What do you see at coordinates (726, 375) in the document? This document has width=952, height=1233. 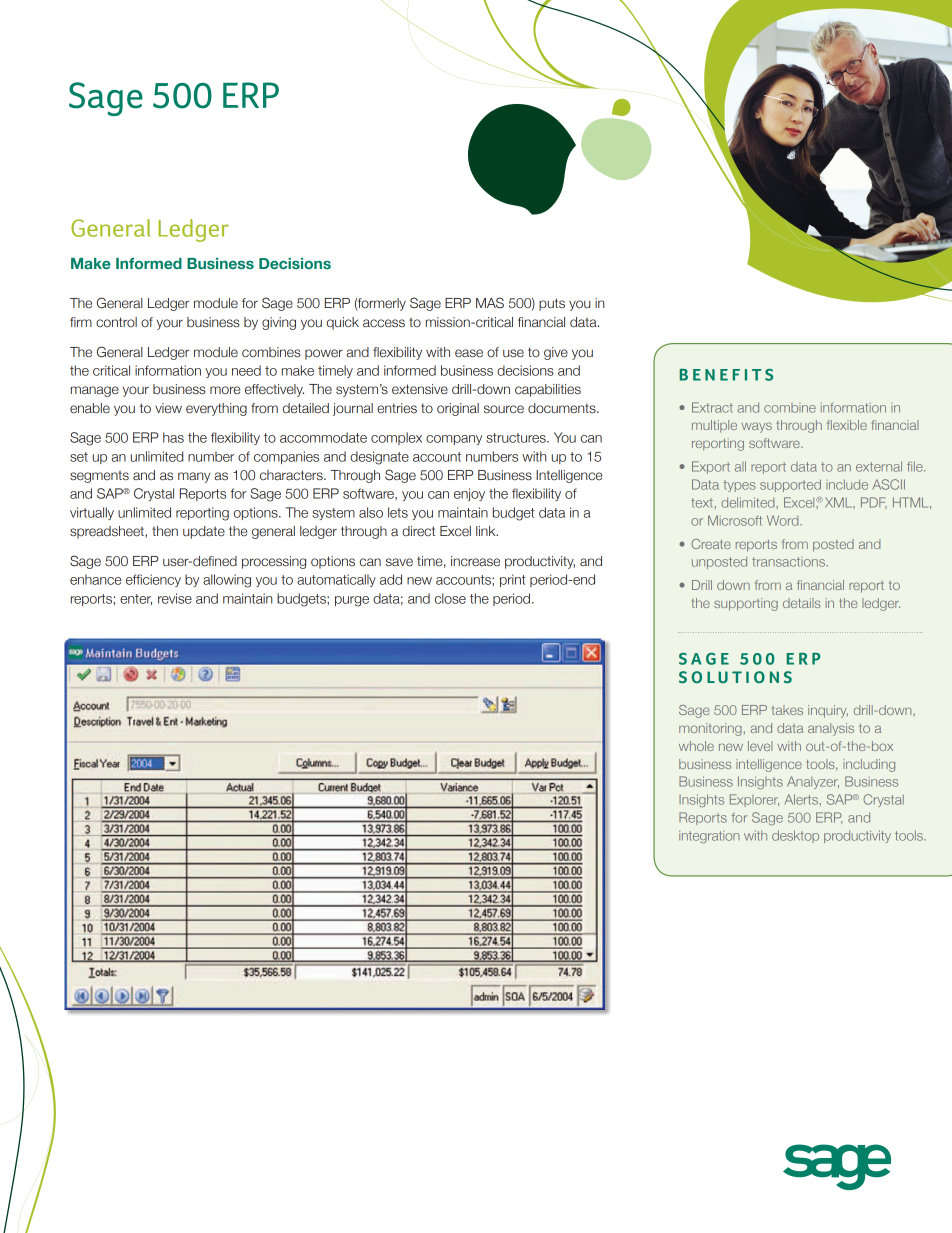 I see `BENEFITS` at bounding box center [726, 375].
